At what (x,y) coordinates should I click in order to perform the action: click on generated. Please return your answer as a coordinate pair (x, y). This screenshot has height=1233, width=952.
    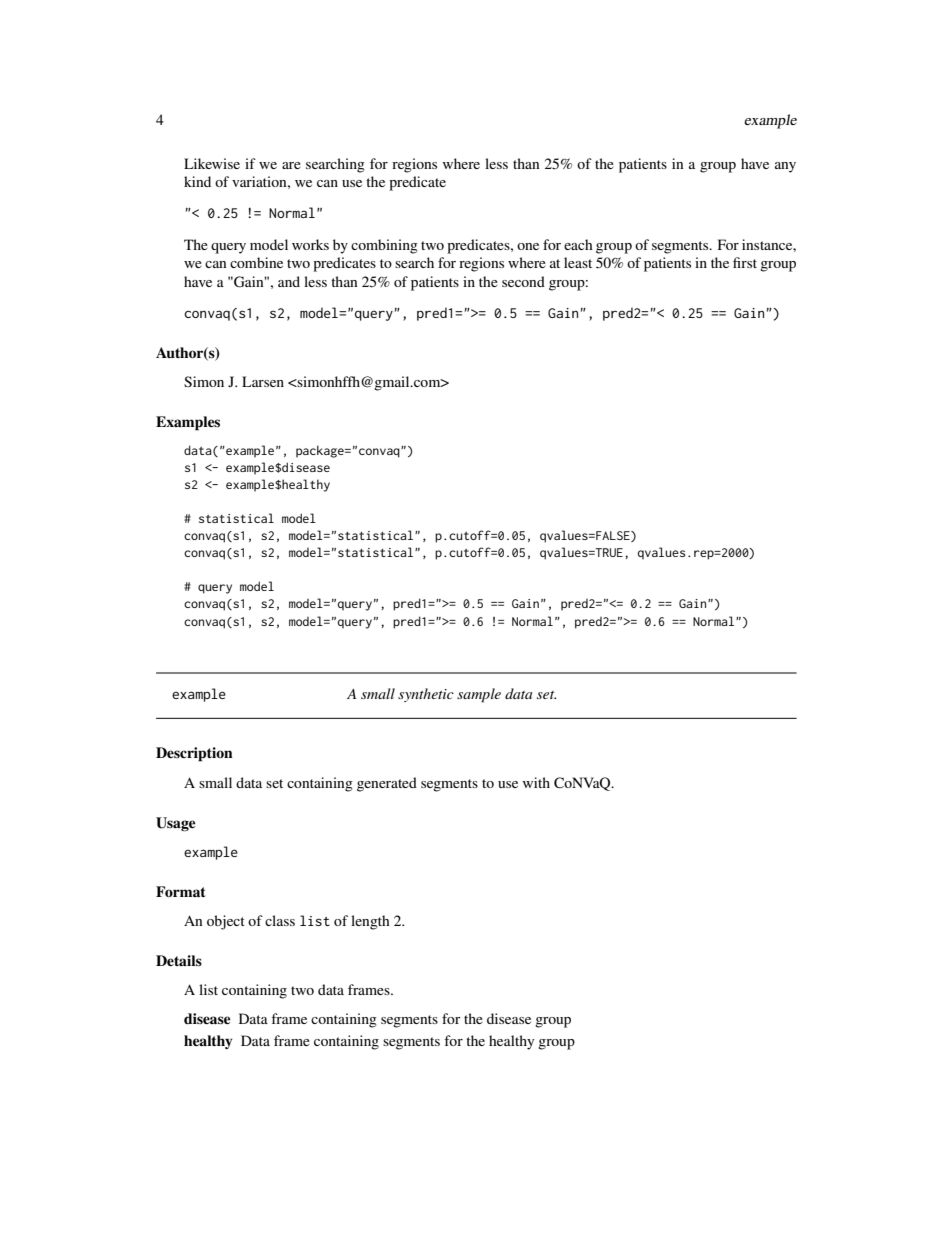
    Looking at the image, I should click on (387, 784).
